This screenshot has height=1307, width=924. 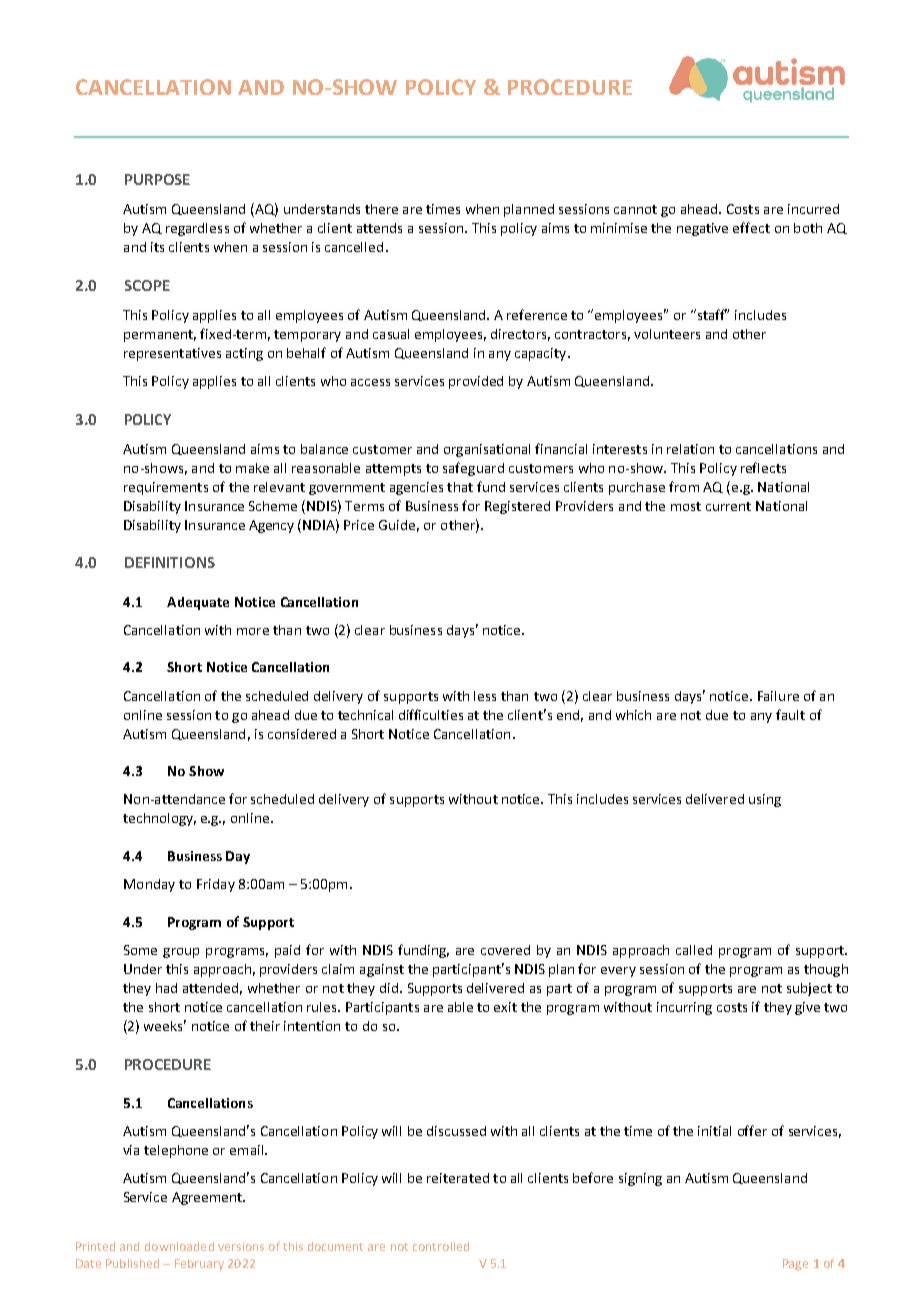 I want to click on fault, so click(x=790, y=714).
